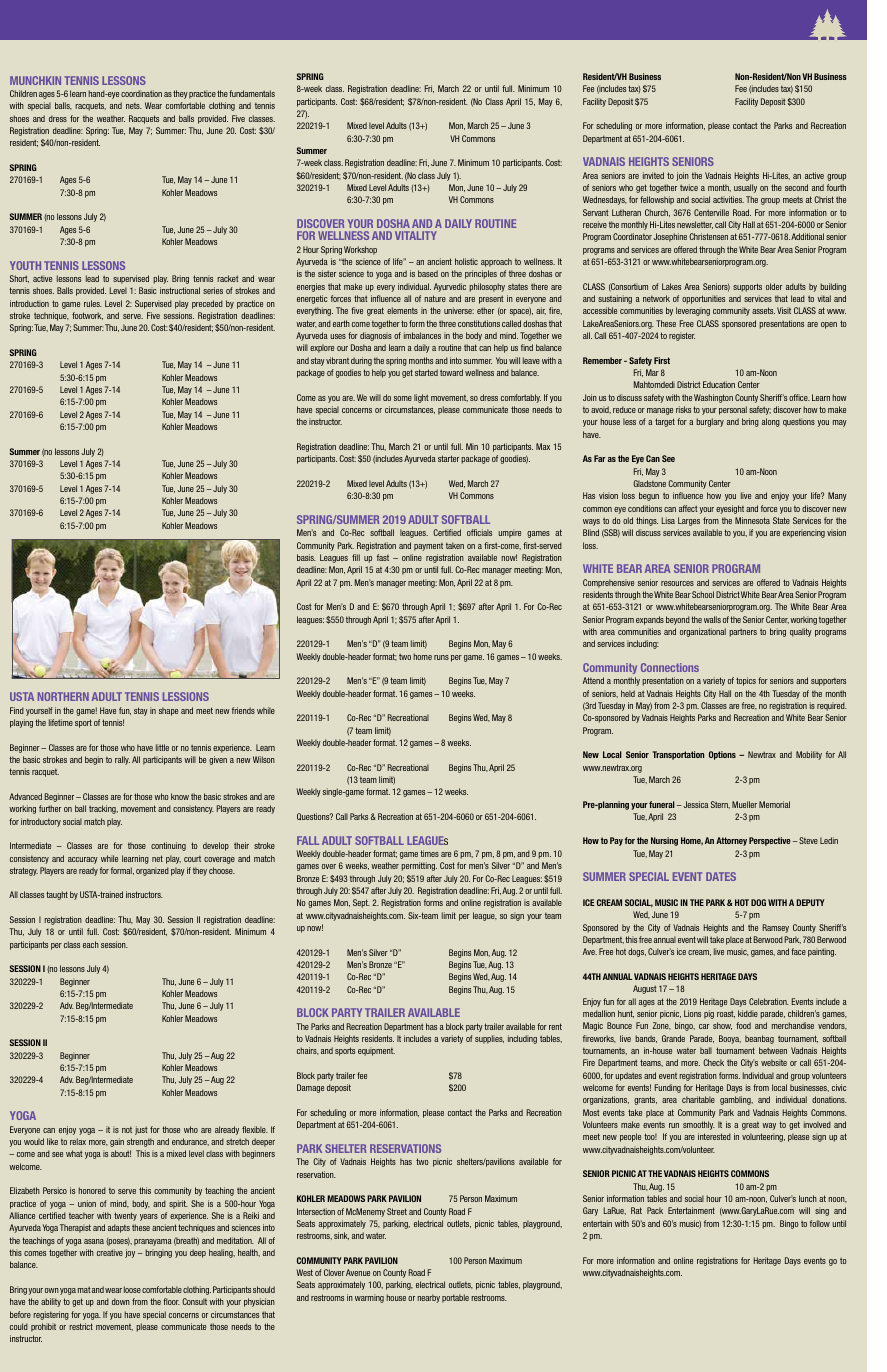 Image resolution: width=887 pixels, height=1372 pixels. What do you see at coordinates (820, 1223) in the page?
I see `follow` at bounding box center [820, 1223].
